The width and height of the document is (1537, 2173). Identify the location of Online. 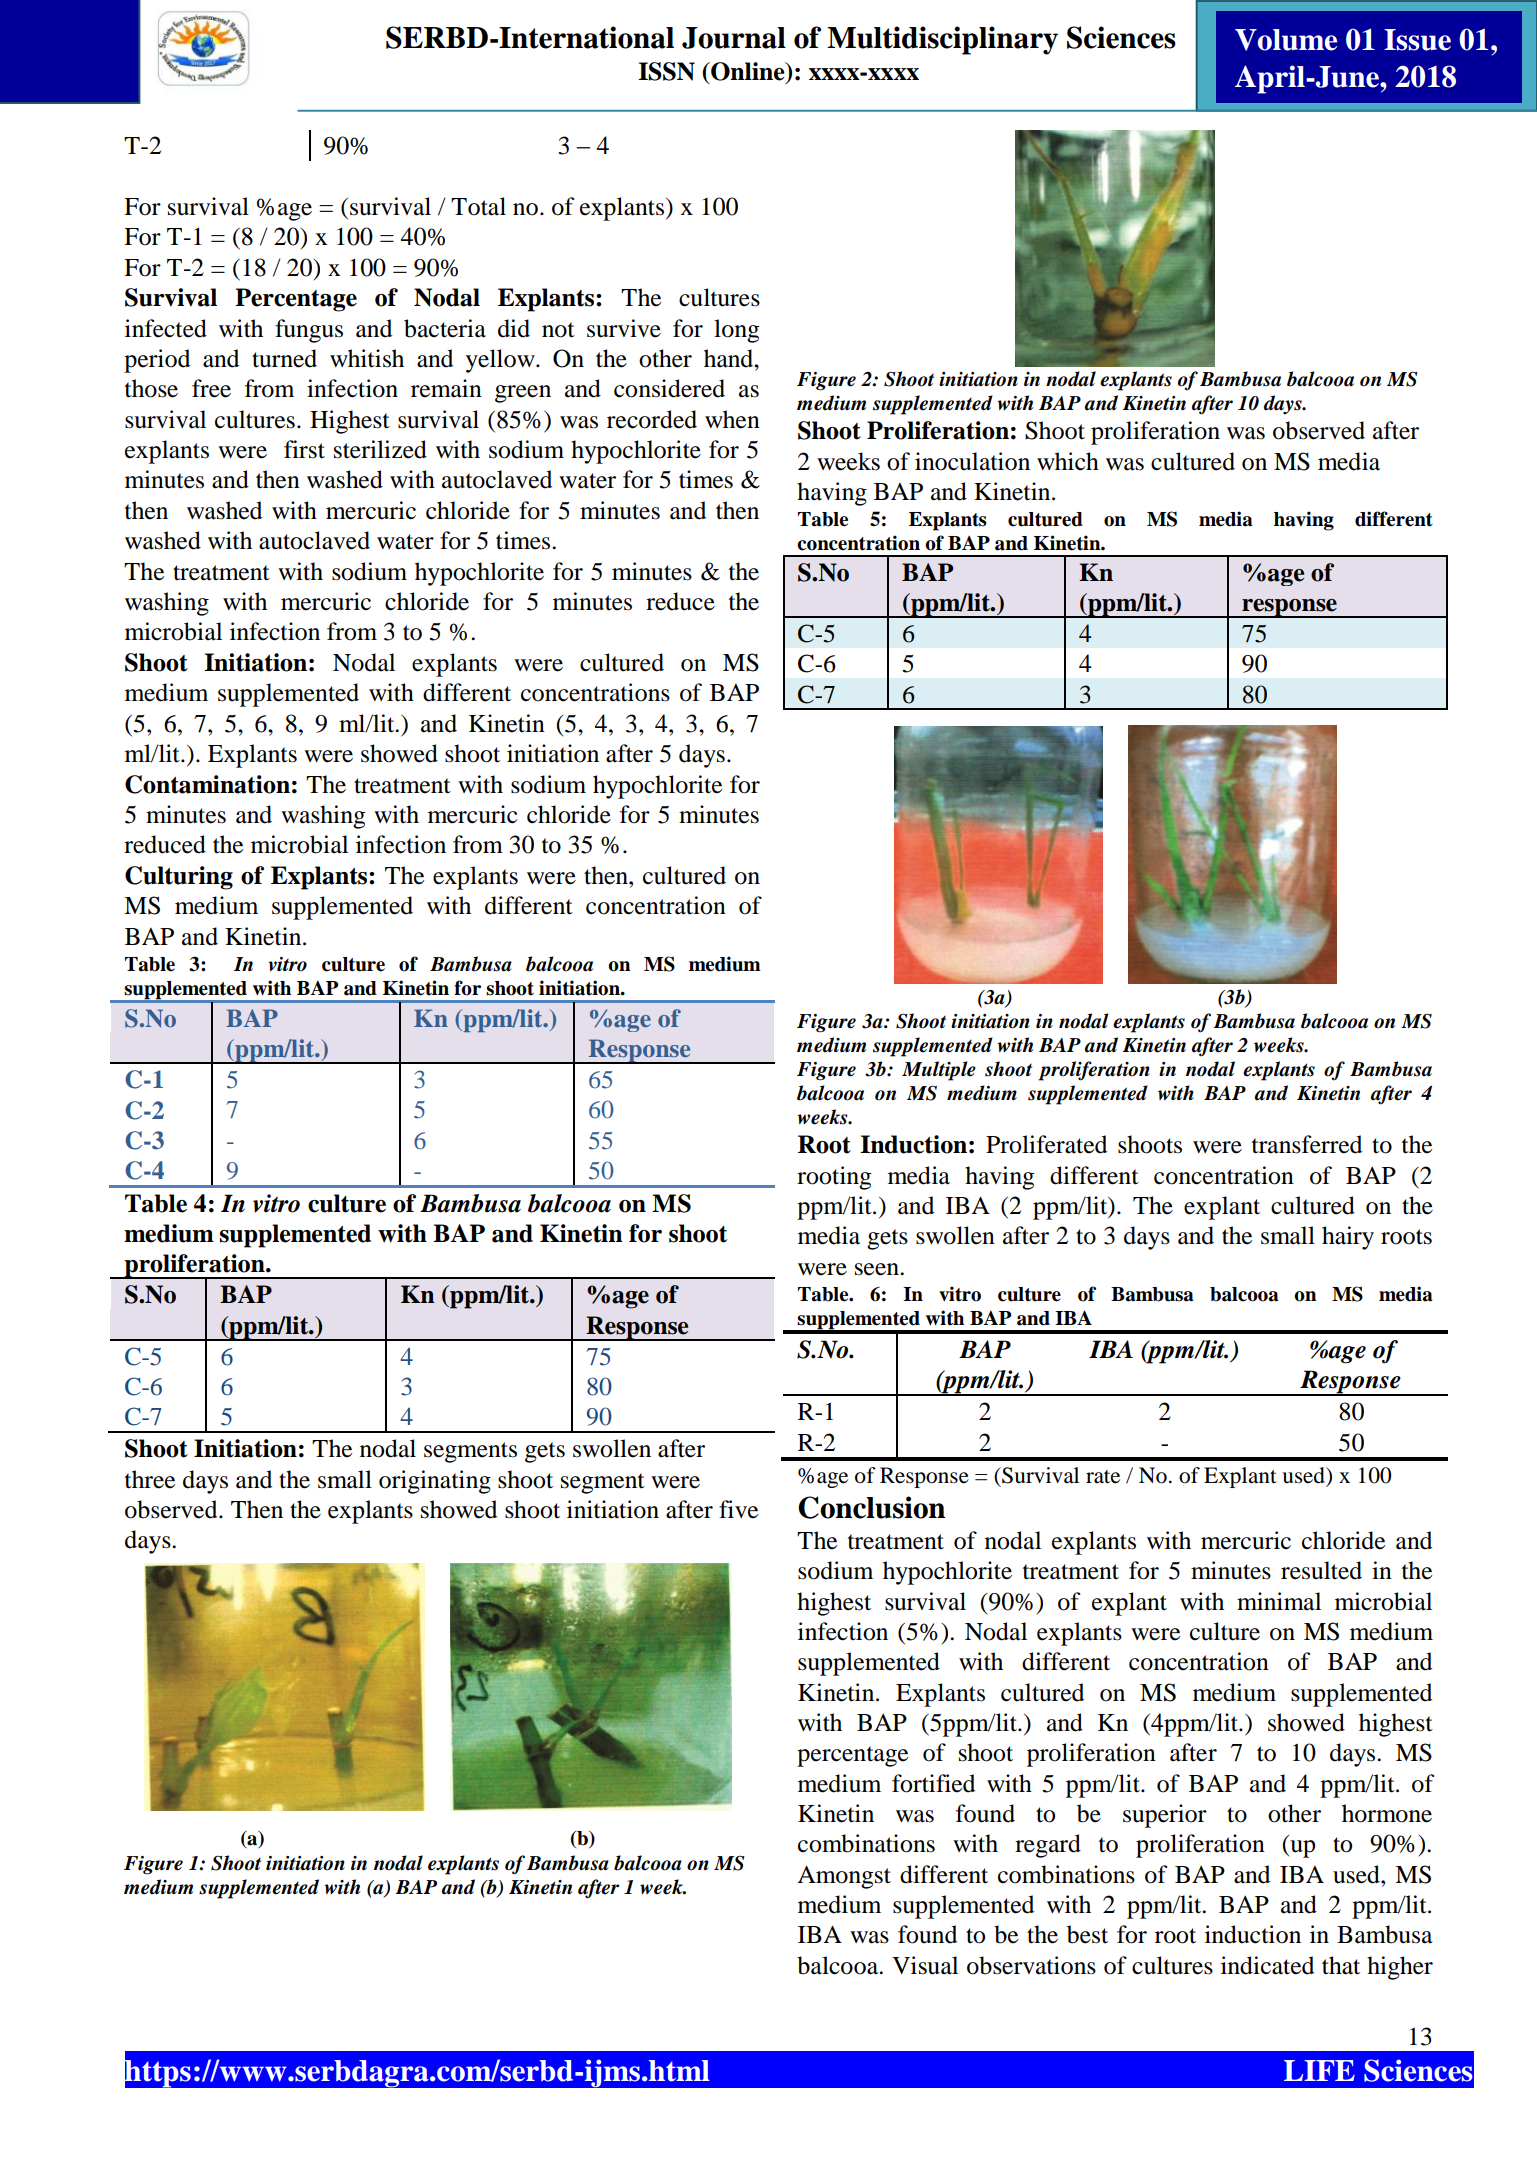
(748, 72).
